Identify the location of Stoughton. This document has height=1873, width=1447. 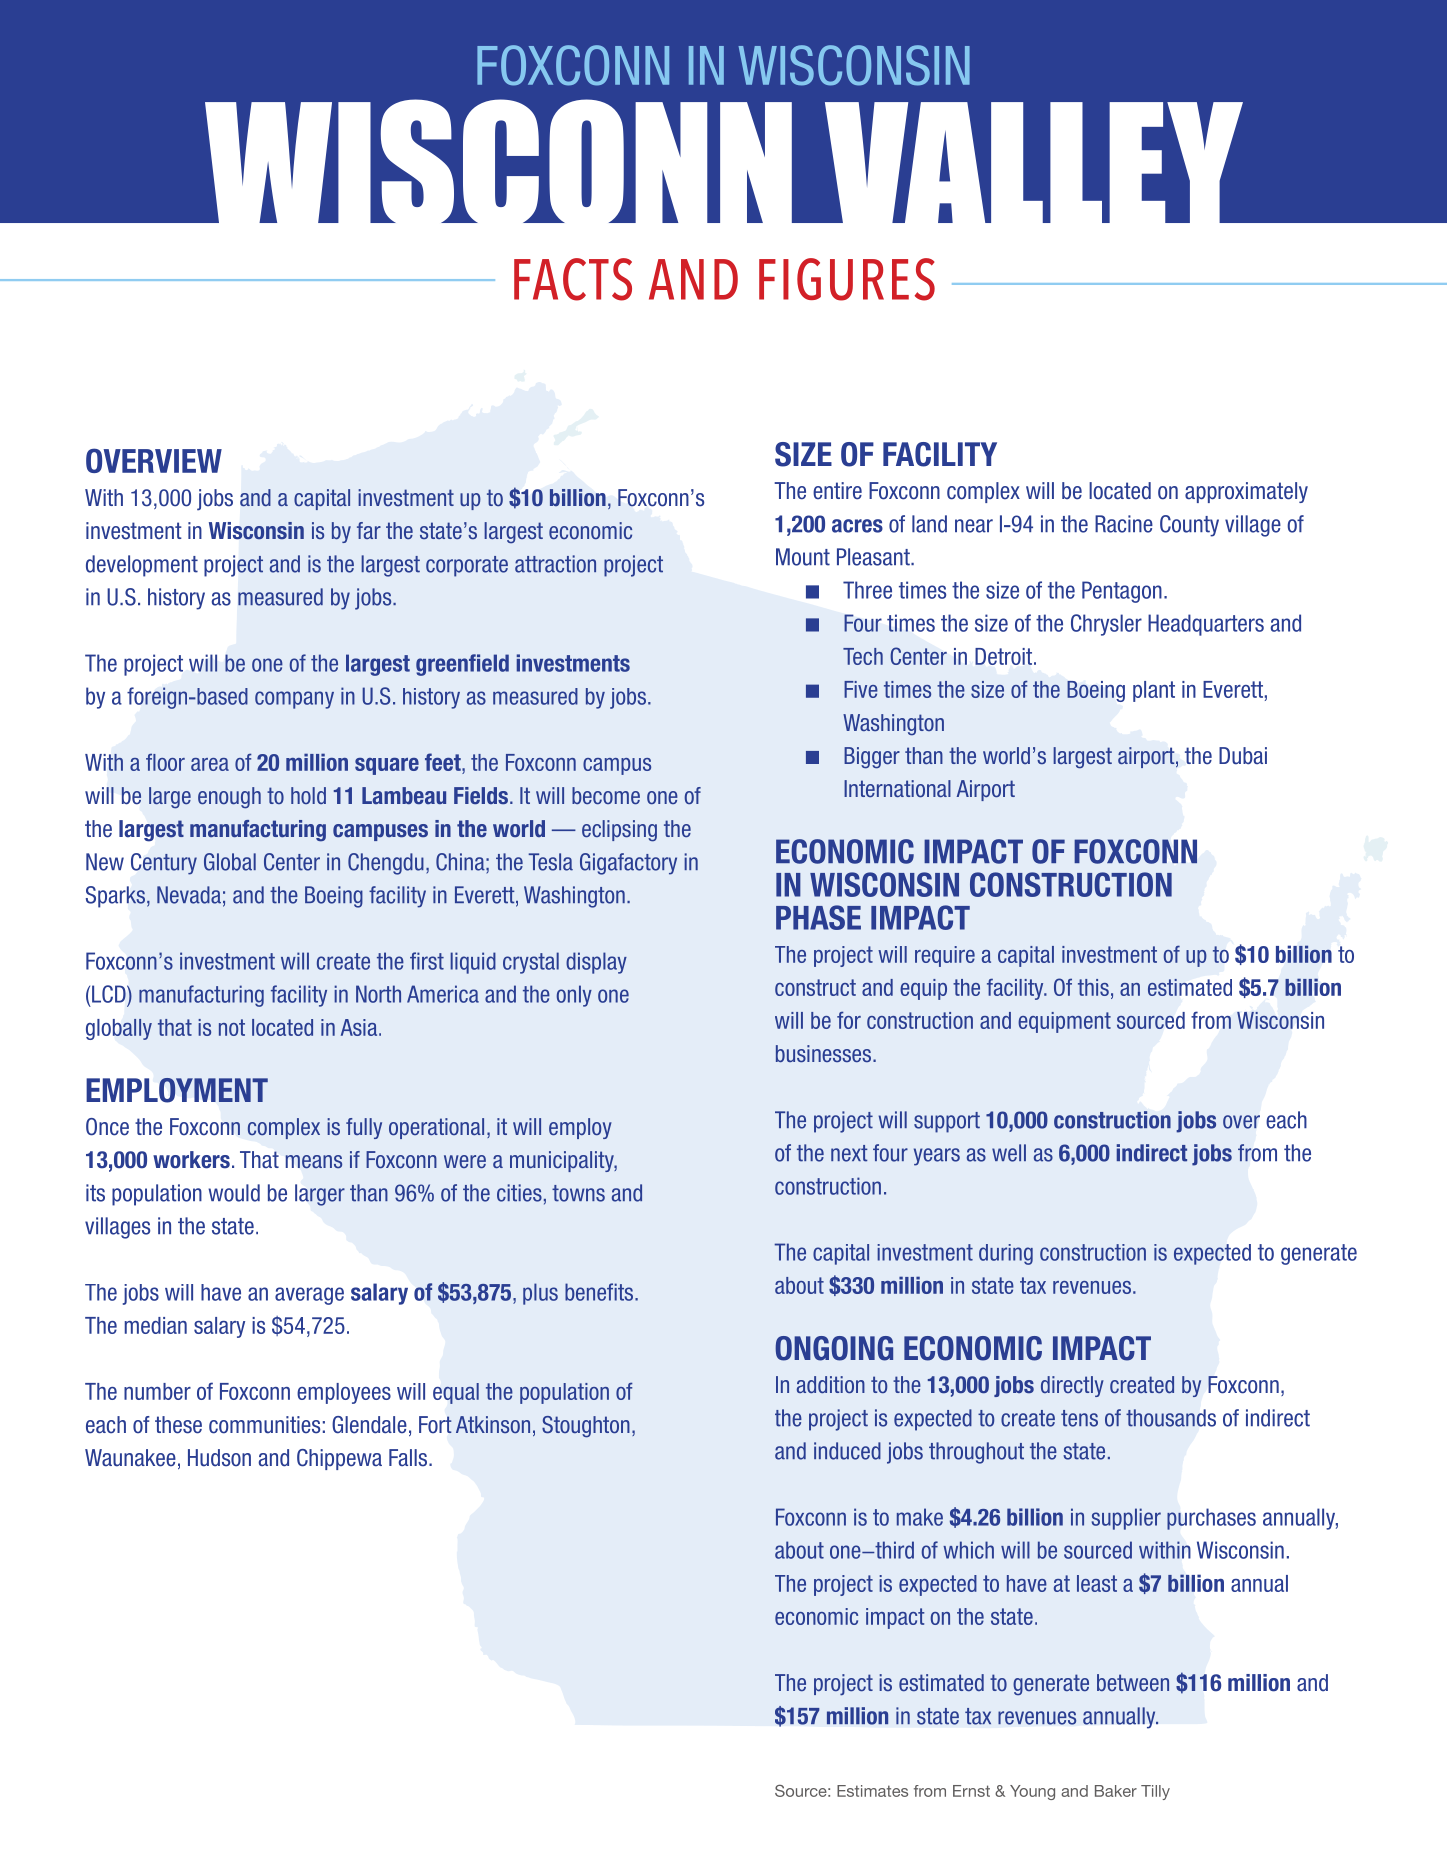
(586, 1427).
